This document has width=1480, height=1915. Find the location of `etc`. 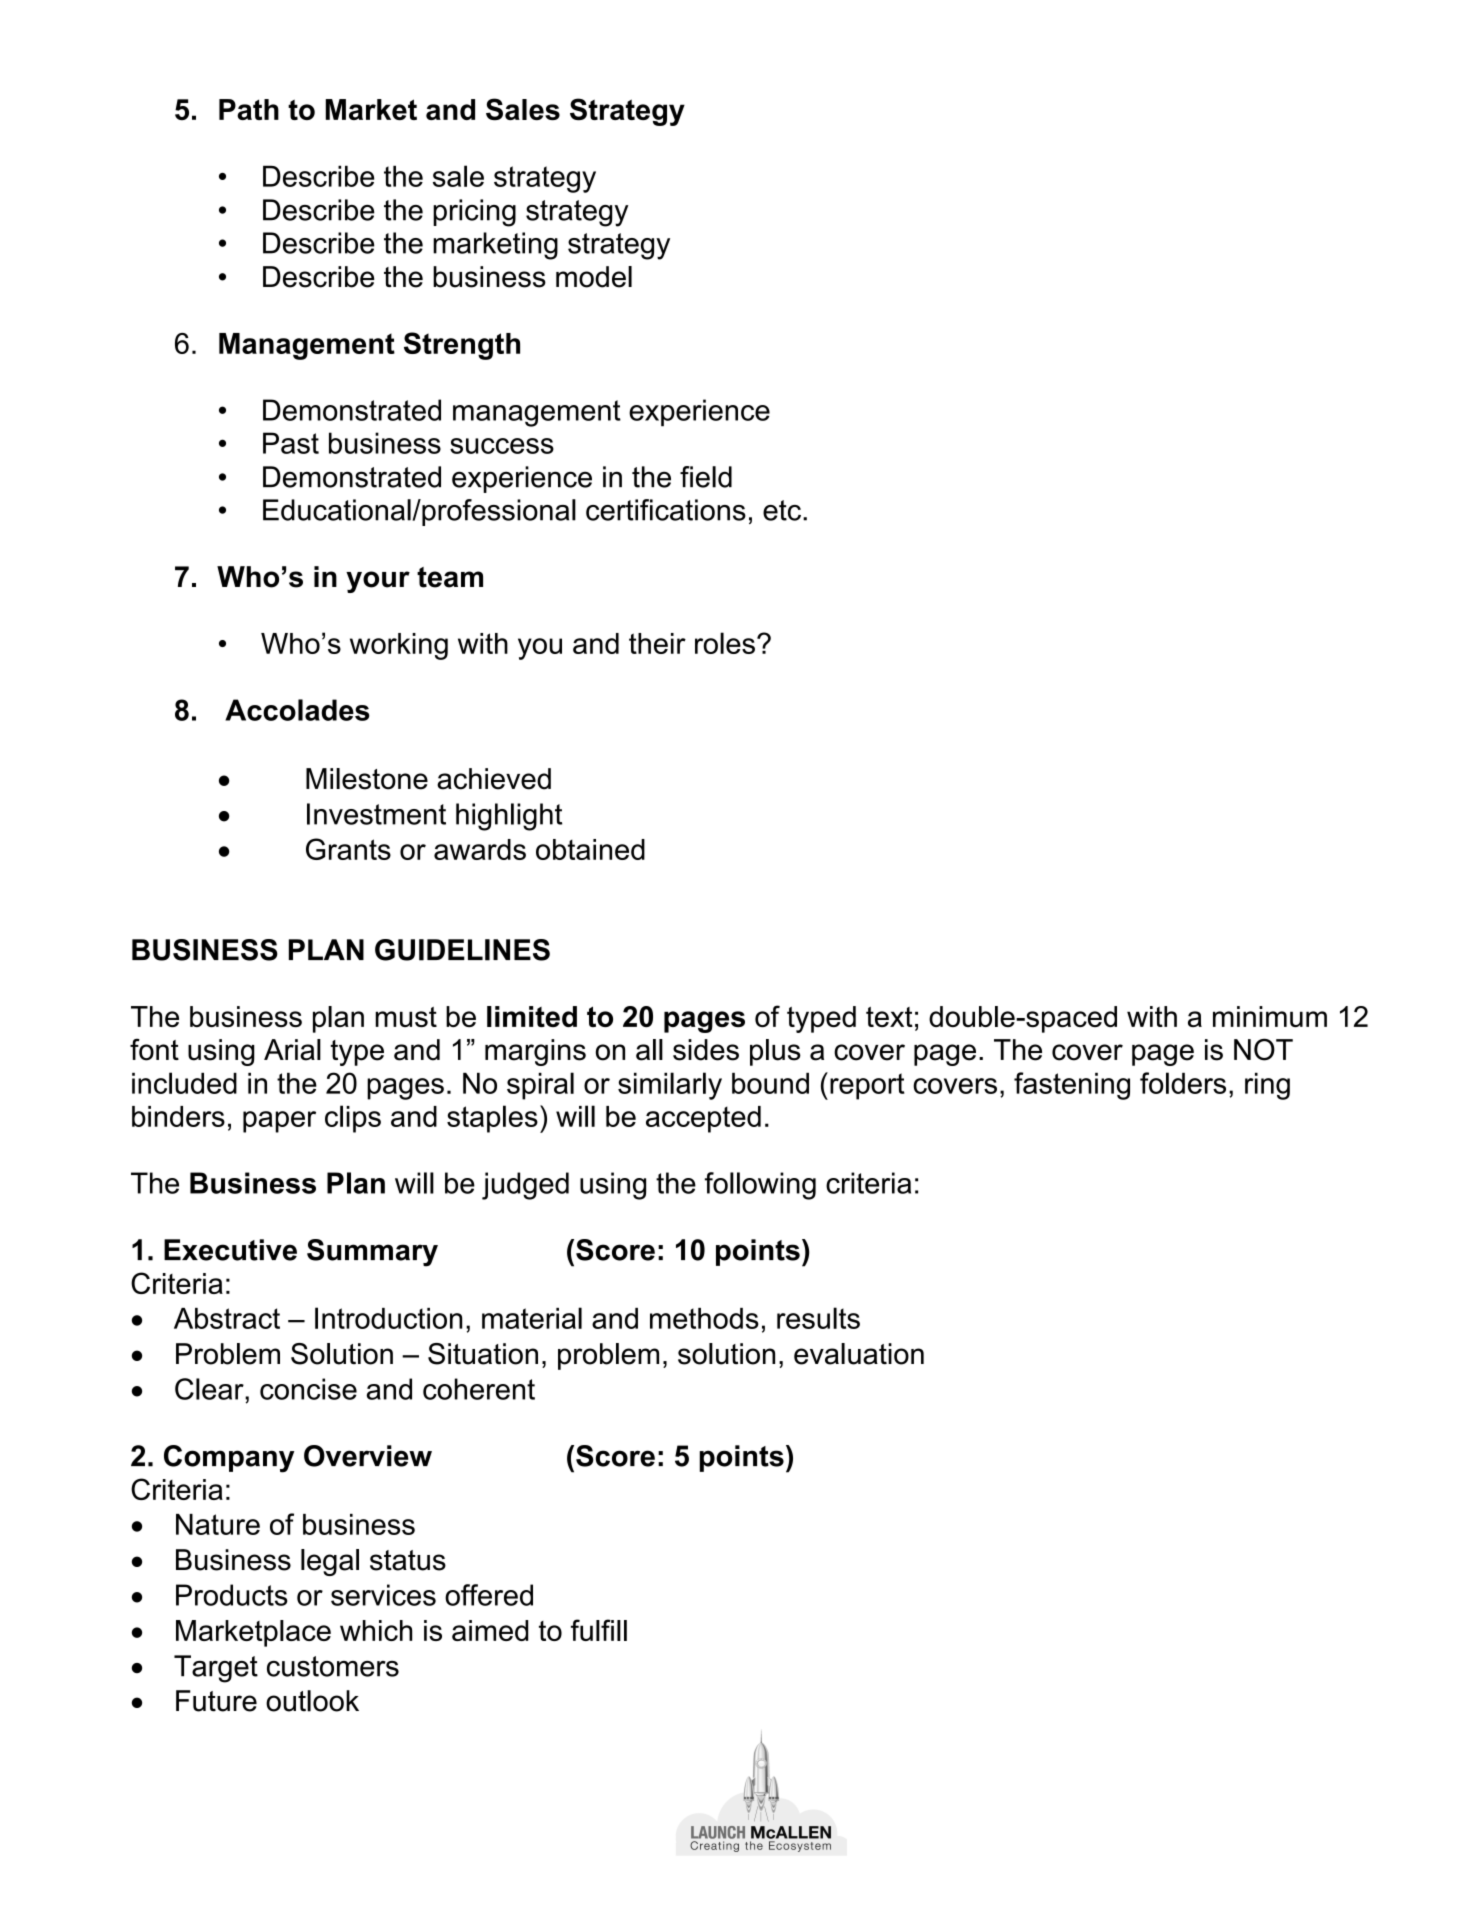

etc is located at coordinates (782, 510).
